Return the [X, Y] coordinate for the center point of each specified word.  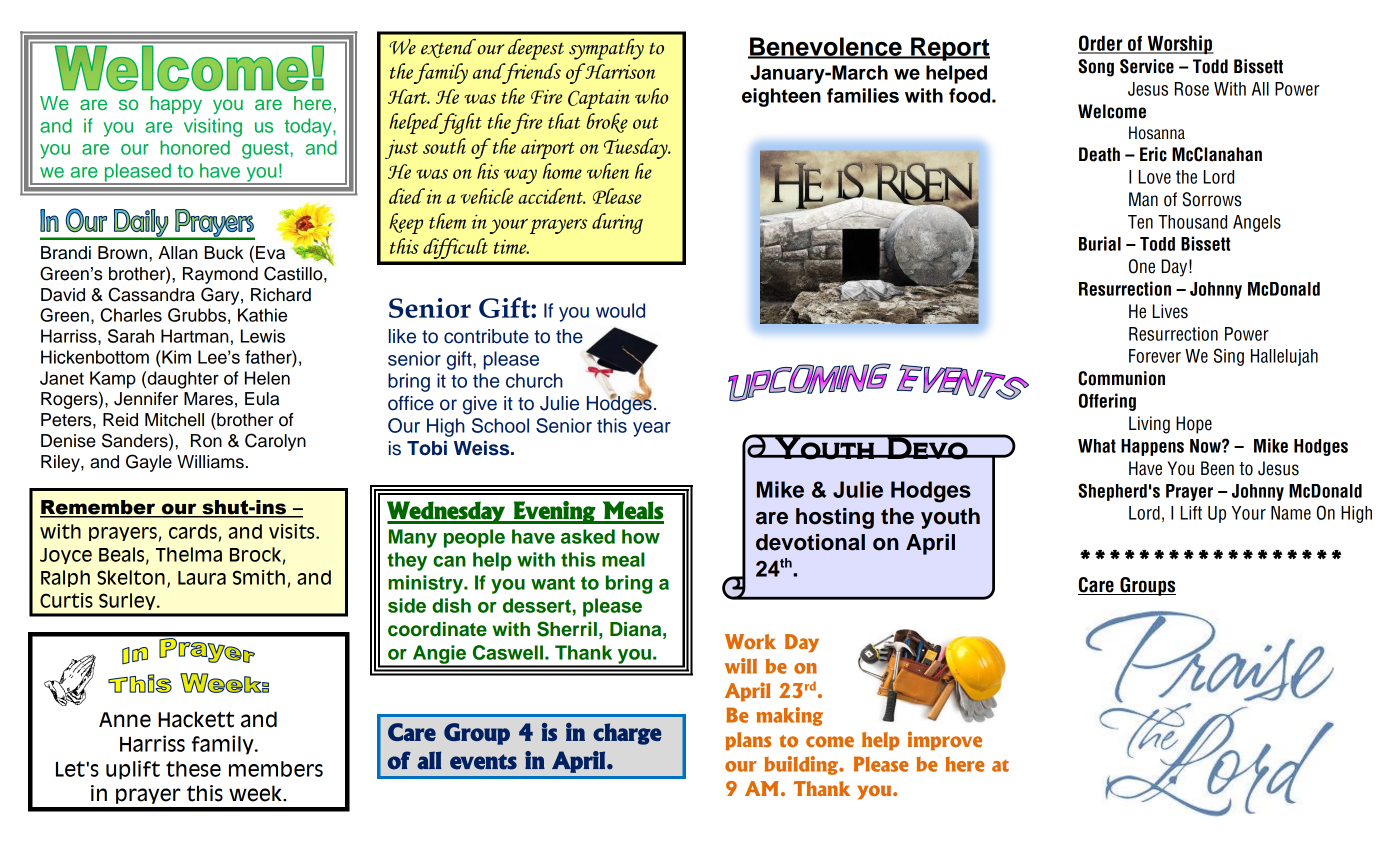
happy [176, 105]
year [652, 429]
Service [1147, 66]
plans [748, 741]
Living [1149, 425]
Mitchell [174, 420]
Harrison [619, 71]
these [193, 769]
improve [945, 741]
